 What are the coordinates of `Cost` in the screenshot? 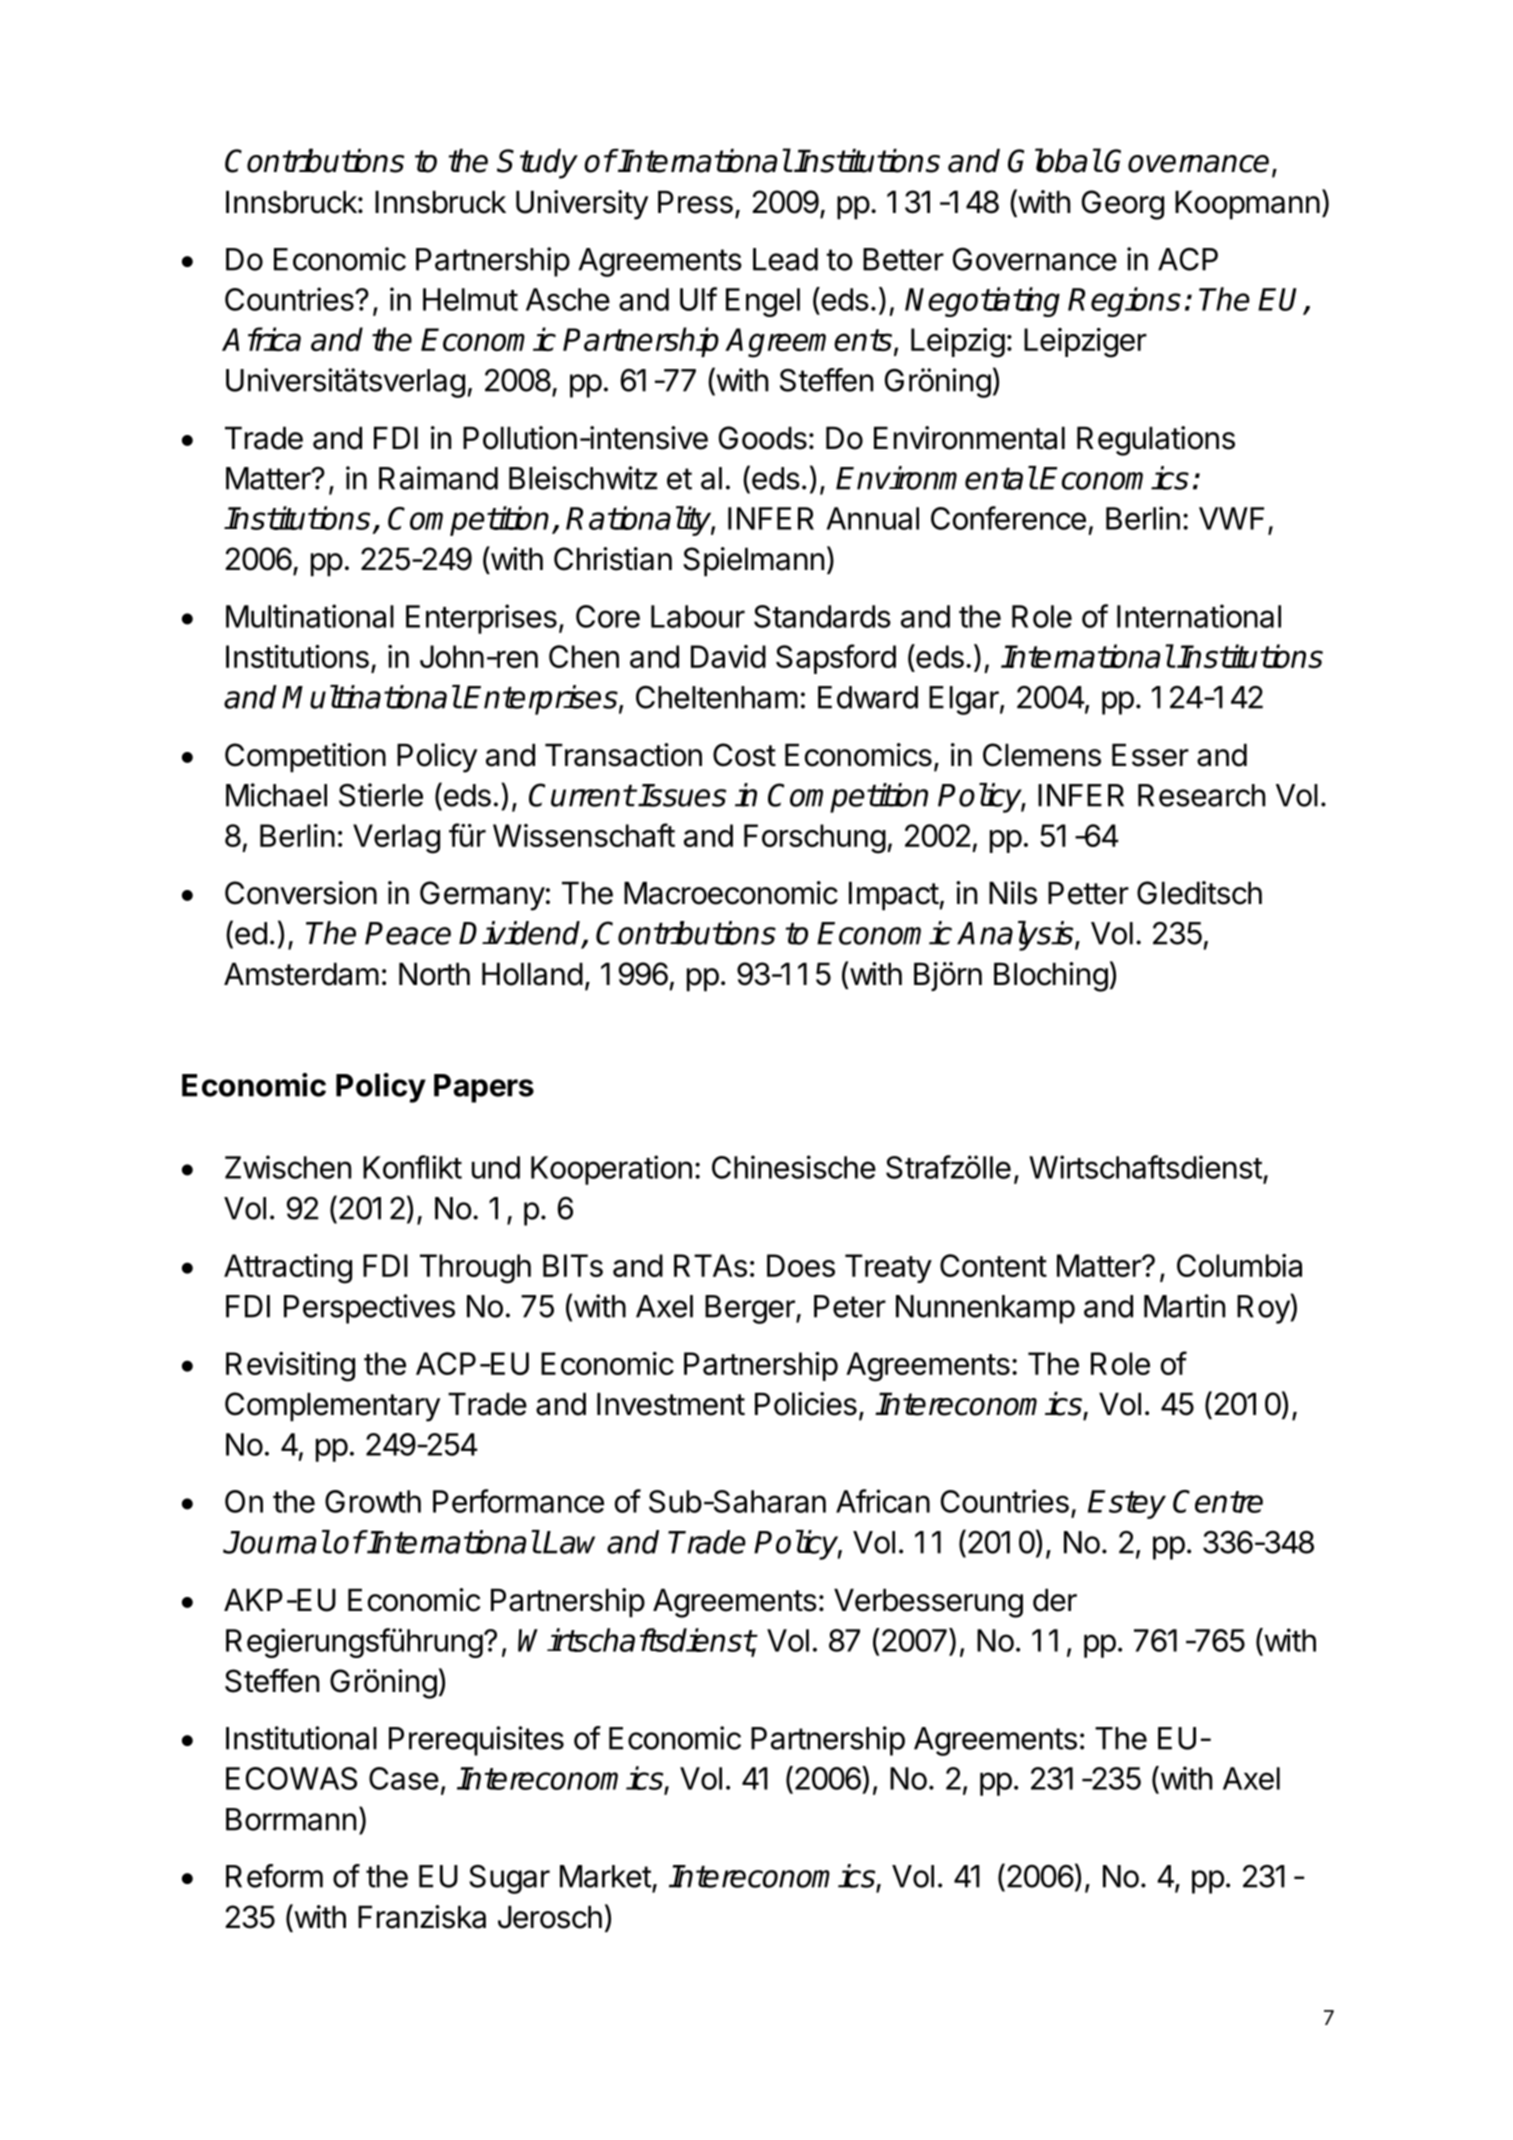 It's located at (744, 755).
